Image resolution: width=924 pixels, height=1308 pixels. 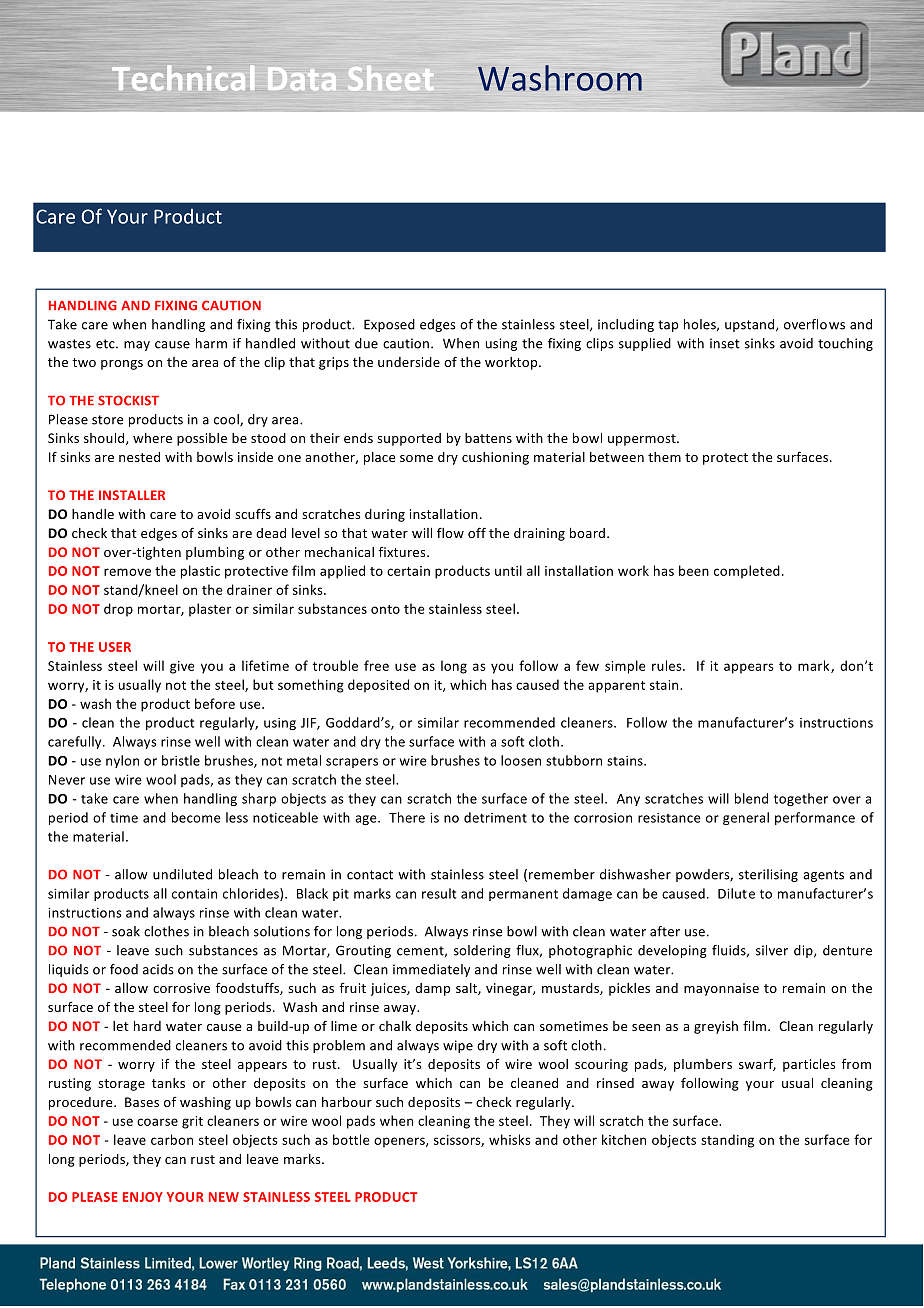 I want to click on tap, so click(x=668, y=326).
